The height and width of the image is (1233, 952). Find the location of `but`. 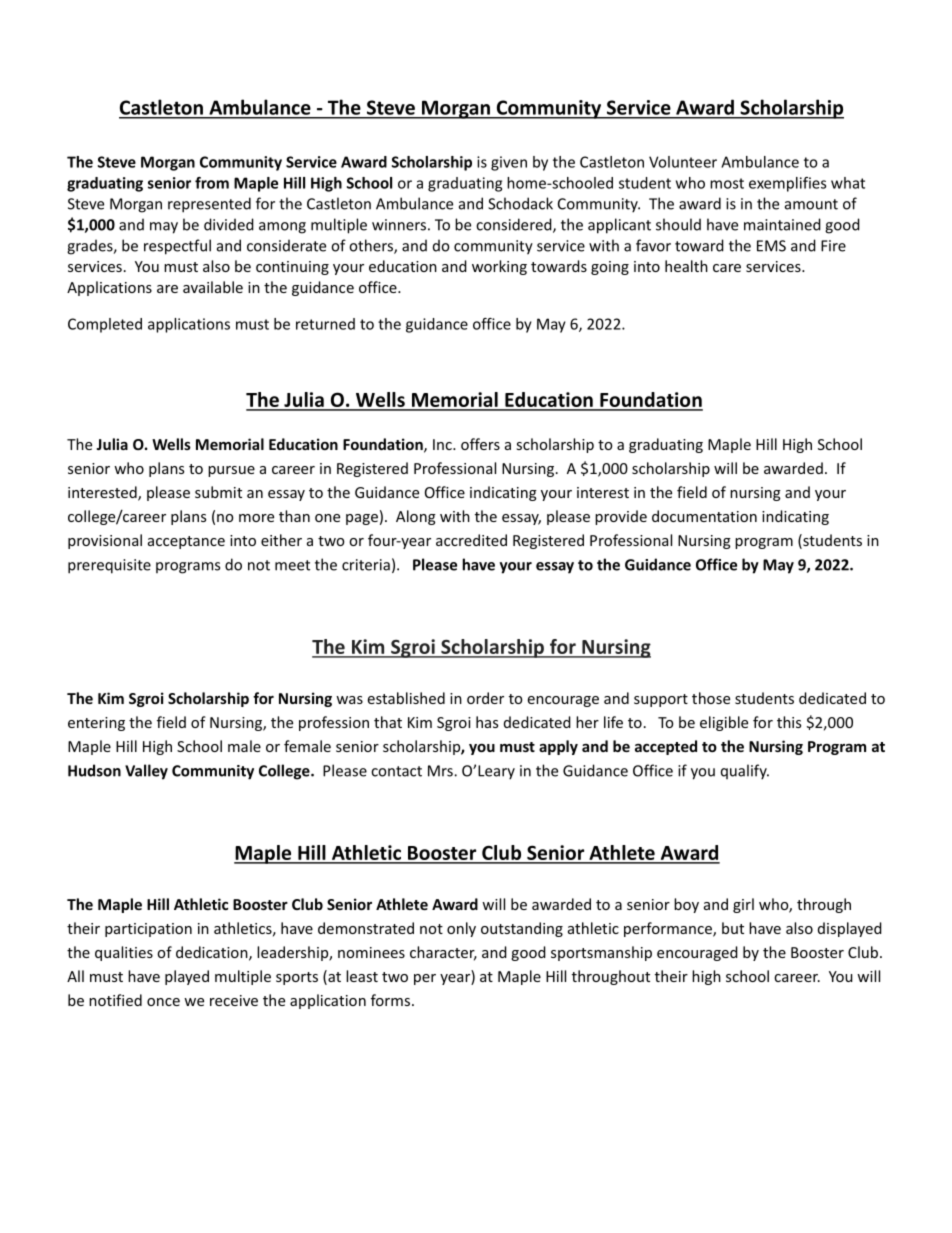

but is located at coordinates (733, 928).
